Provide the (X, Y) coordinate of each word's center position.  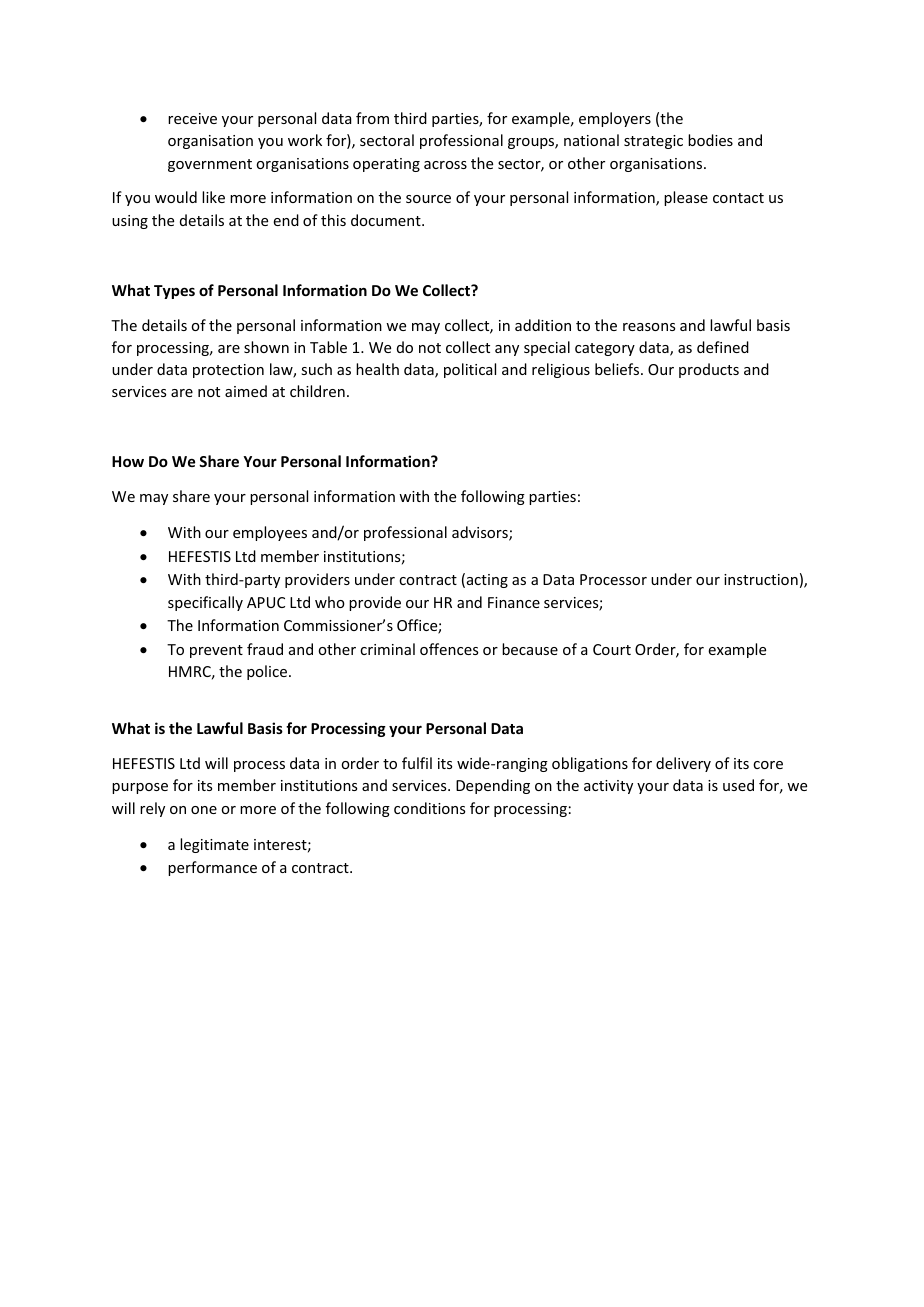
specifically (205, 603)
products (709, 370)
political (470, 370)
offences (449, 649)
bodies (710, 140)
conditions (429, 808)
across (445, 165)
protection (228, 371)
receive (192, 118)
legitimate (214, 845)
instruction (761, 579)
